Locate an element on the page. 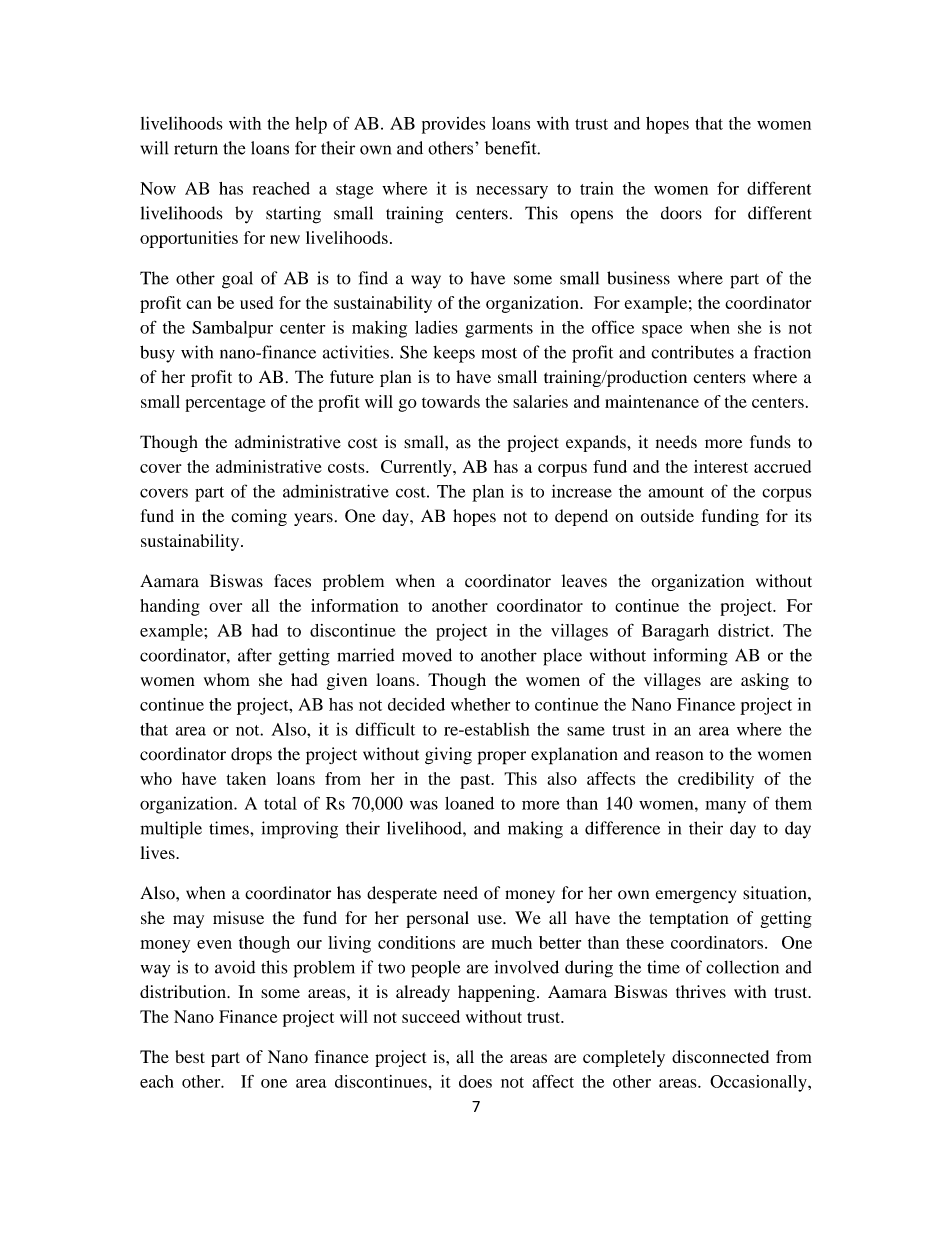 This image has width=952, height=1233. drops is located at coordinates (251, 756).
